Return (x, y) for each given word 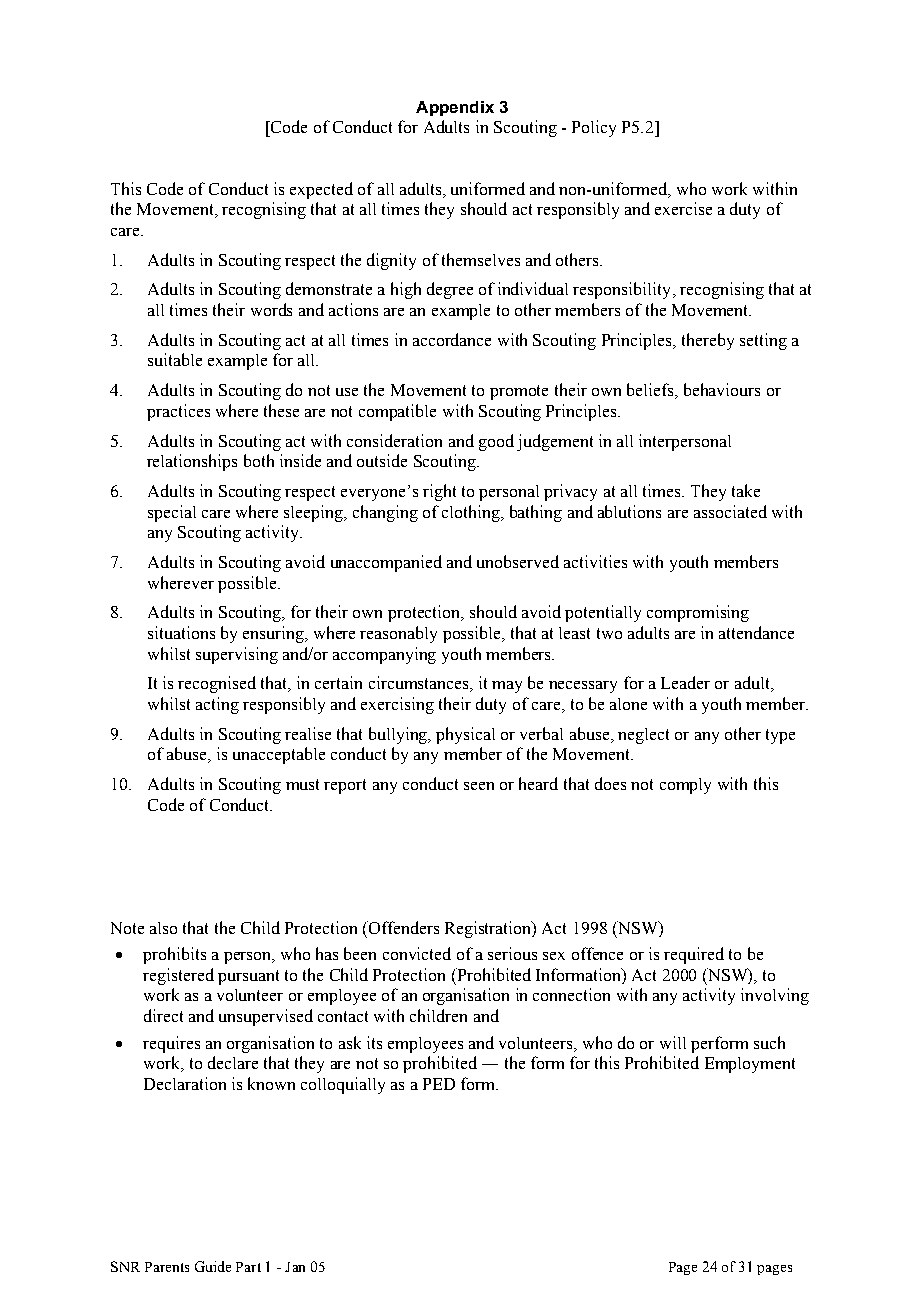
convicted (417, 953)
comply (685, 786)
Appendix (455, 108)
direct (163, 1015)
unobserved (518, 561)
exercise (683, 208)
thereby (708, 341)
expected (321, 190)
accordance (452, 339)
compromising (698, 613)
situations (181, 632)
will (673, 1042)
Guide (213, 1266)
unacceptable (279, 755)
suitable (175, 359)
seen (479, 786)
